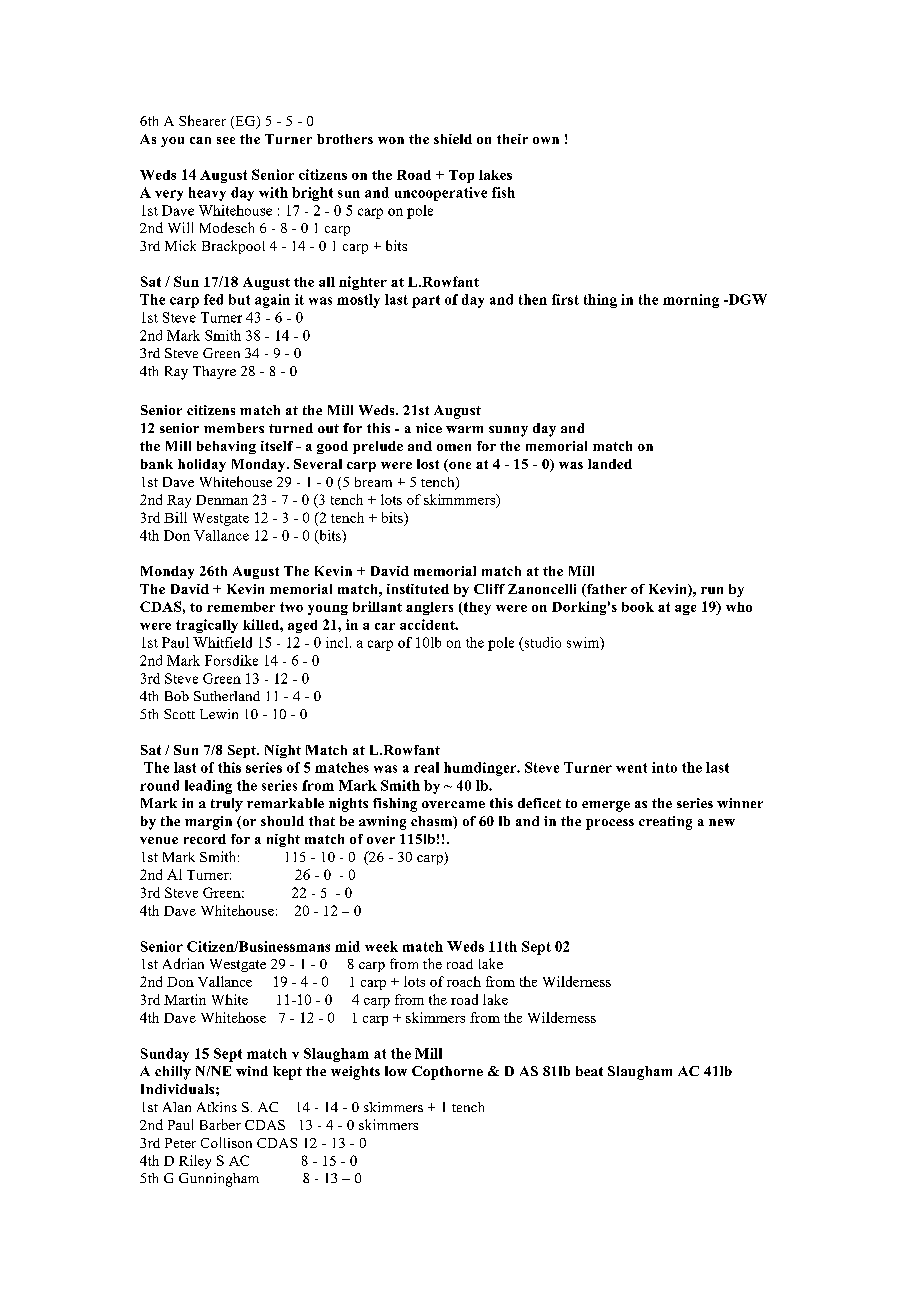 The width and height of the screenshot is (924, 1308). What do you see at coordinates (546, 140) in the screenshot?
I see `own` at bounding box center [546, 140].
